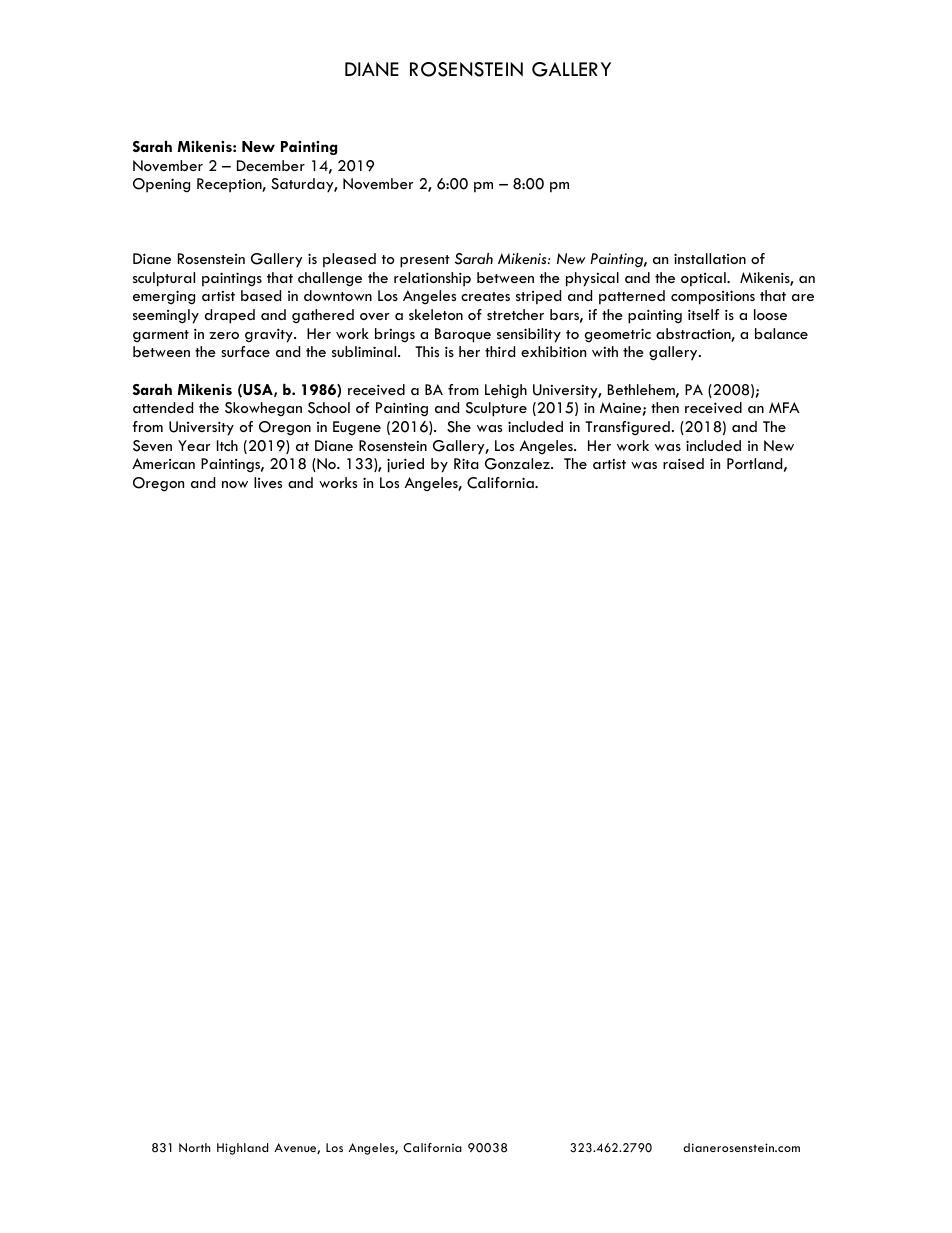  What do you see at coordinates (195, 1147) in the image?
I see `North` at bounding box center [195, 1147].
